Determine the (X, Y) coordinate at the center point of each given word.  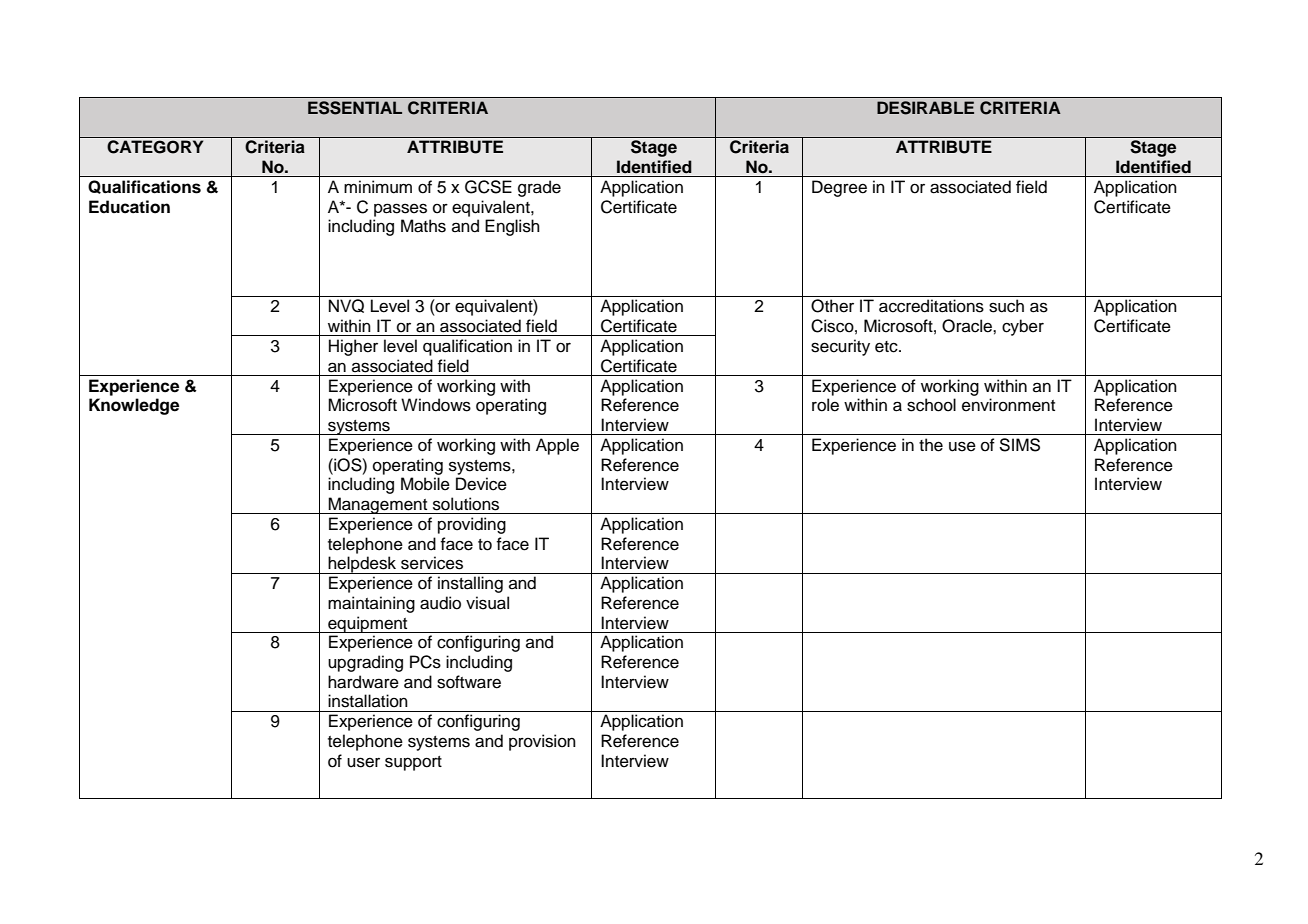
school (931, 405)
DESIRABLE (925, 108)
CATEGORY (155, 147)
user (363, 762)
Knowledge (134, 406)
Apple (557, 446)
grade (539, 188)
